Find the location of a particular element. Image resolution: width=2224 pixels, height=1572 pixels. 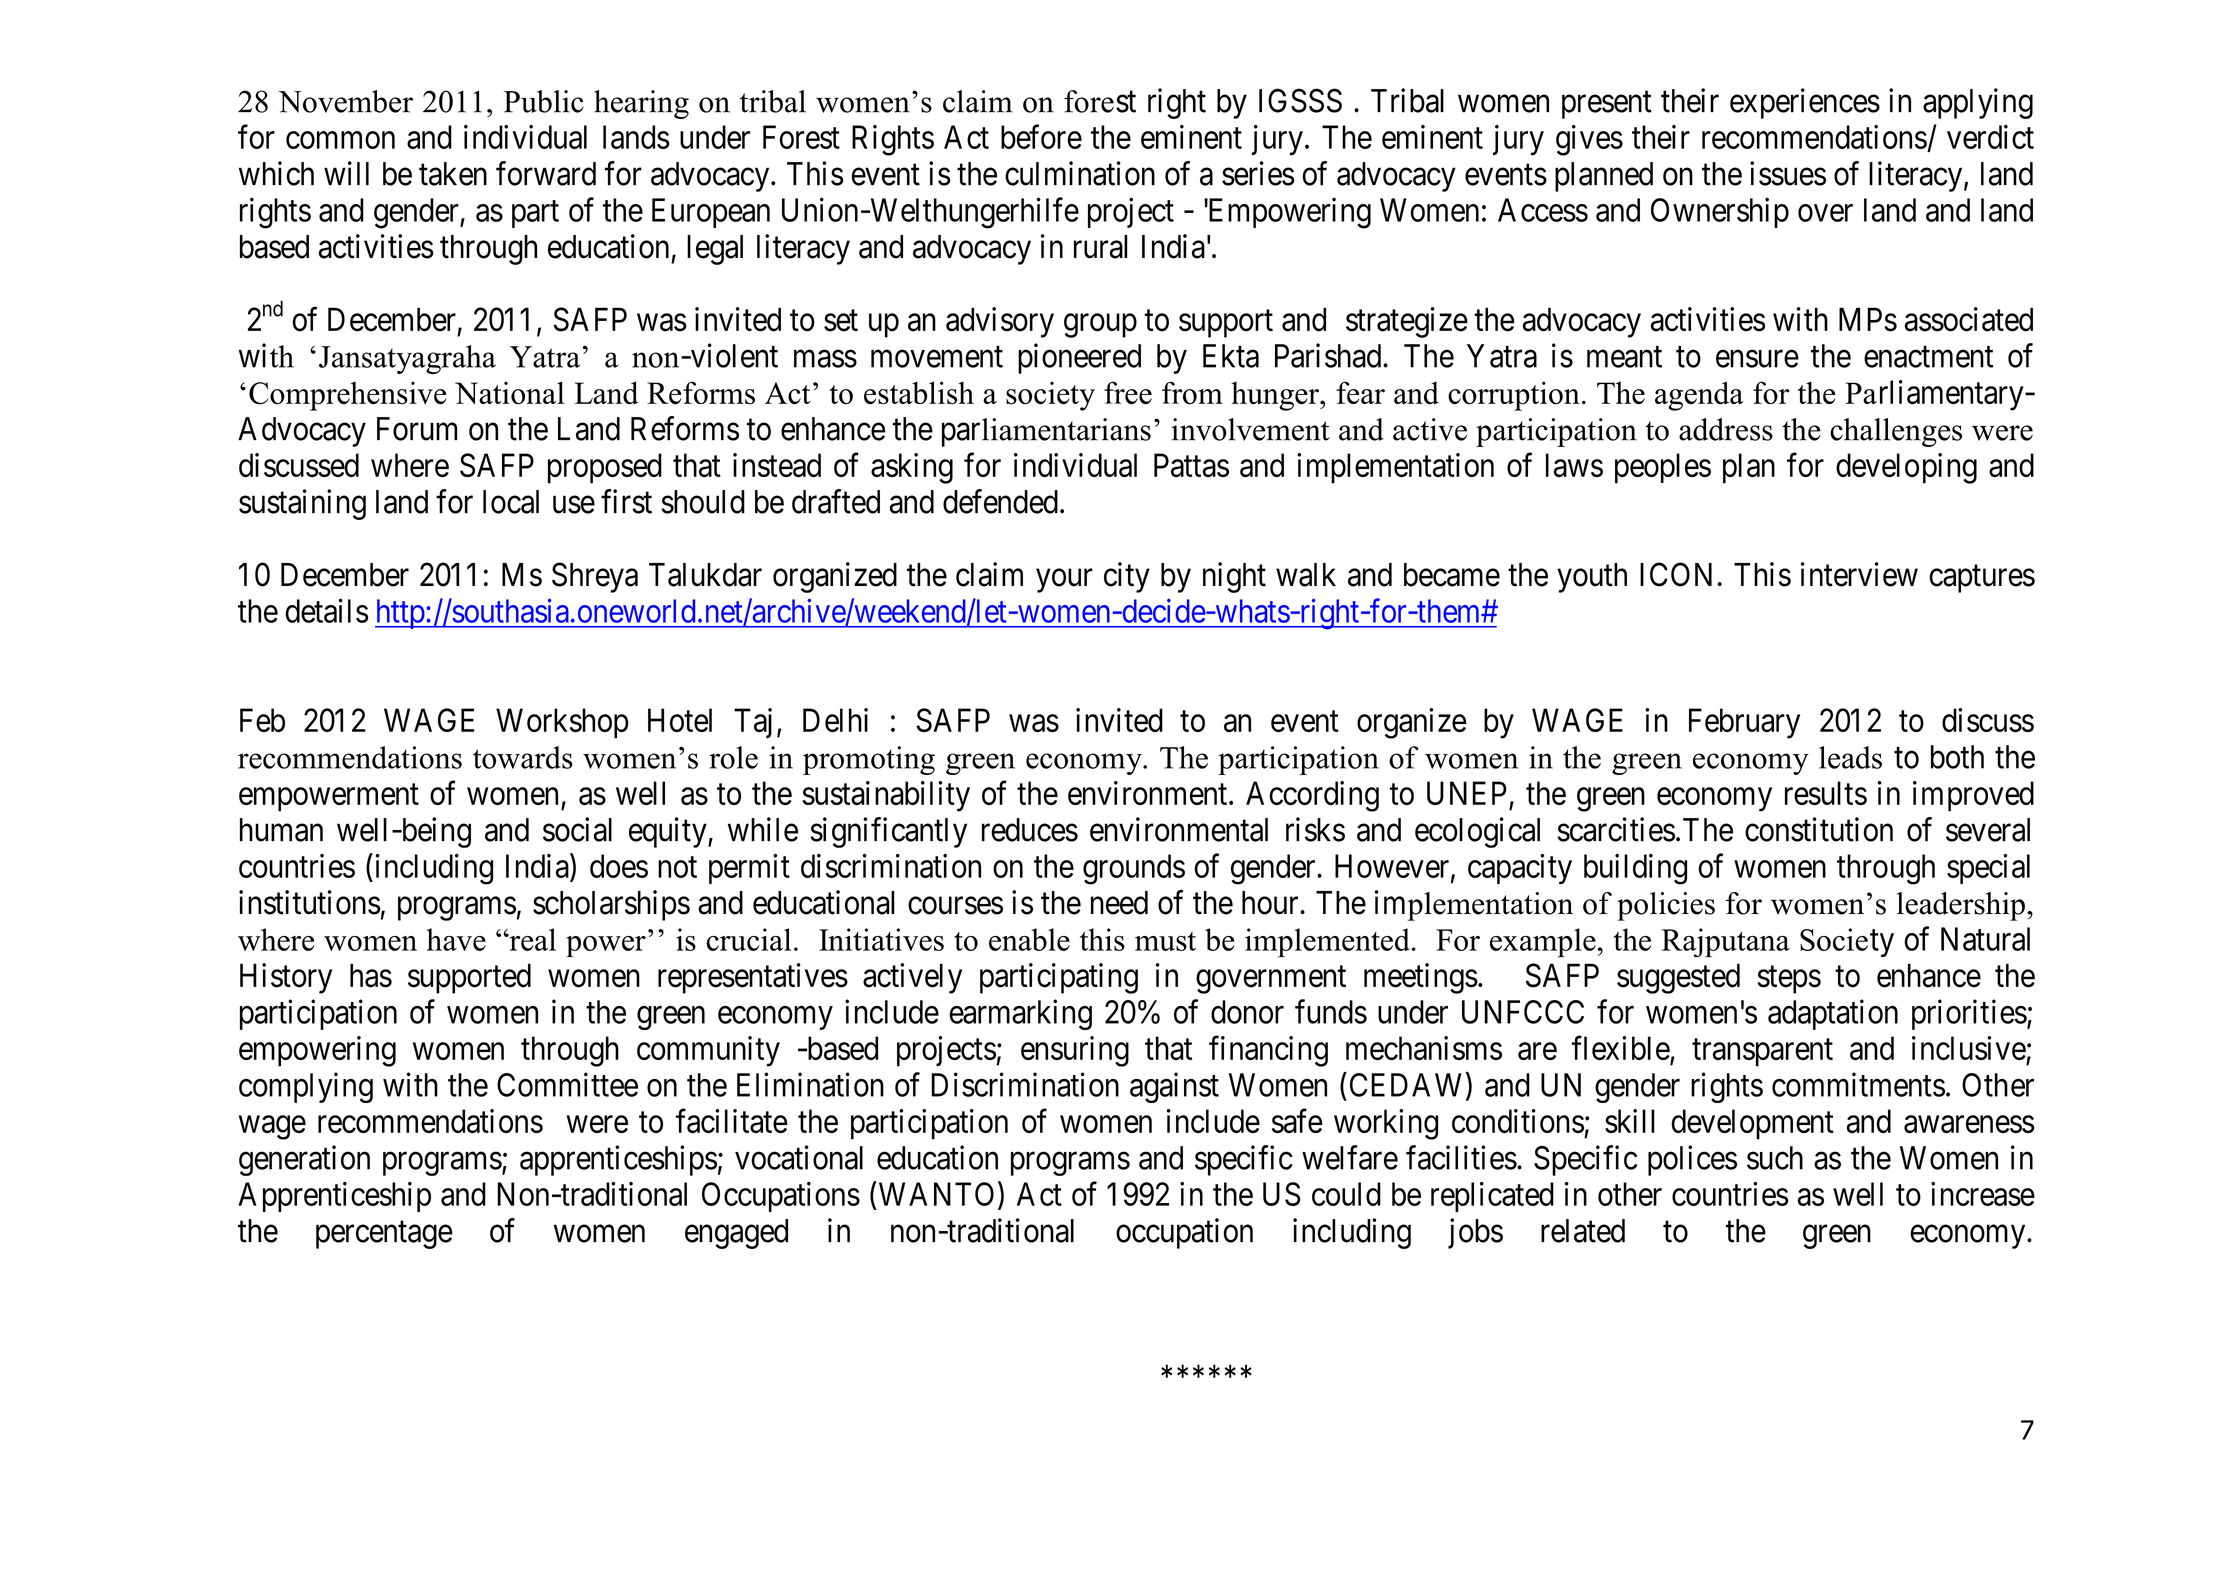

experiences is located at coordinates (1805, 103).
